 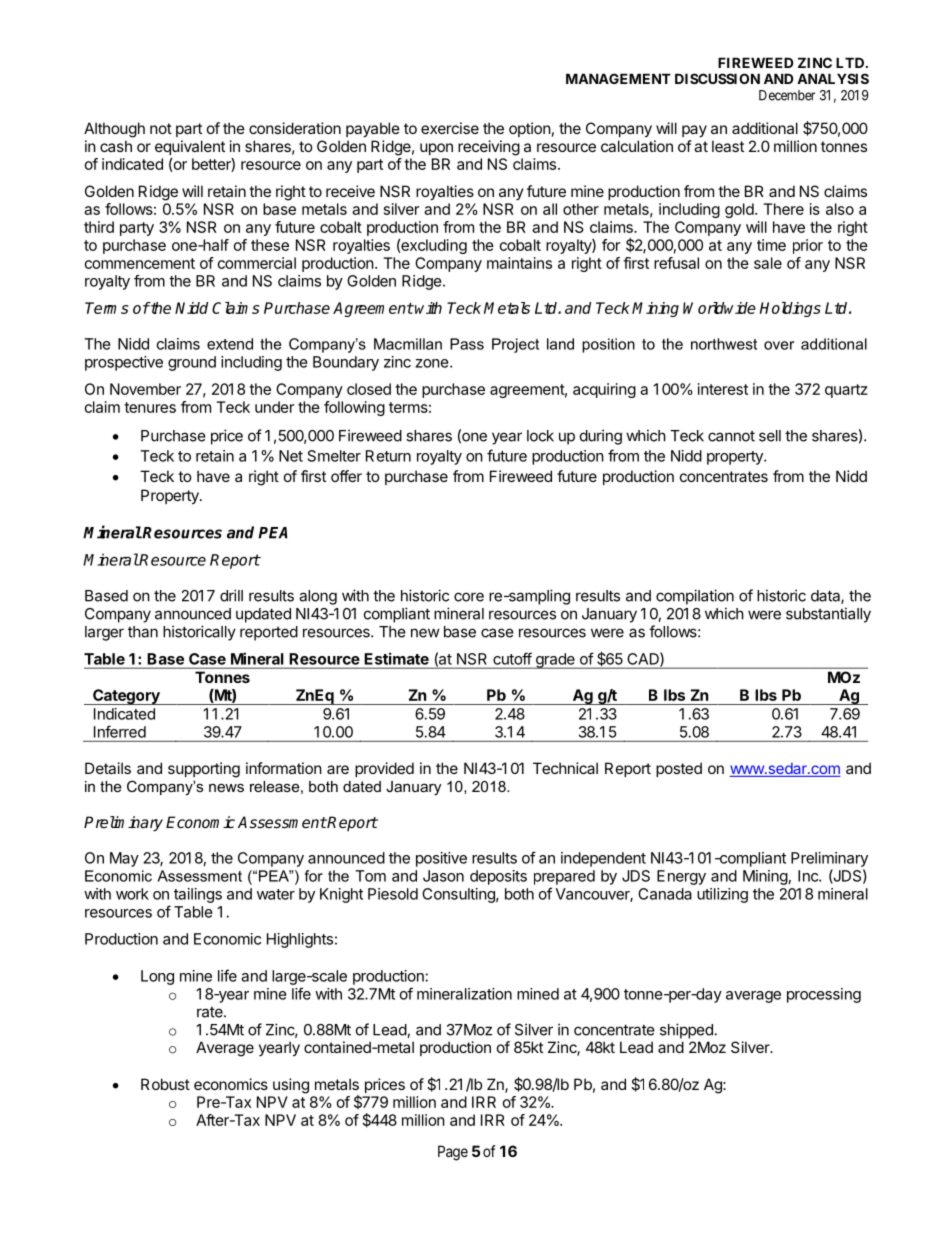 What do you see at coordinates (695, 597) in the page?
I see `compilation` at bounding box center [695, 597].
